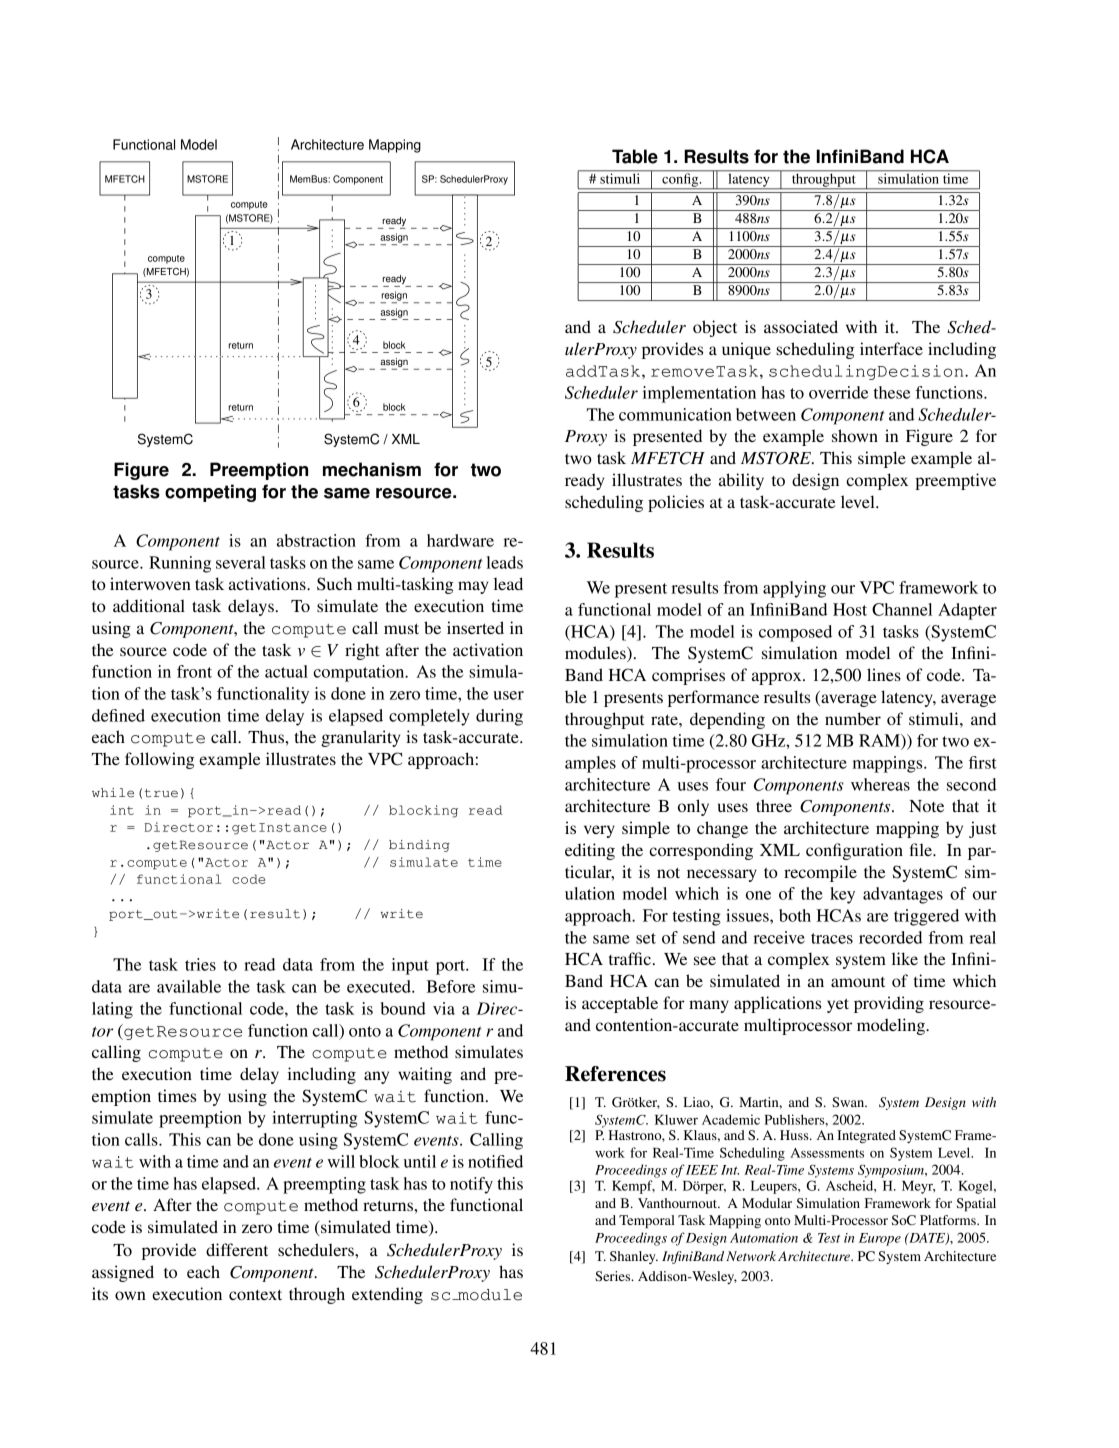 The height and width of the screenshot is (1448, 1119). What do you see at coordinates (159, 760) in the screenshot?
I see `following` at bounding box center [159, 760].
